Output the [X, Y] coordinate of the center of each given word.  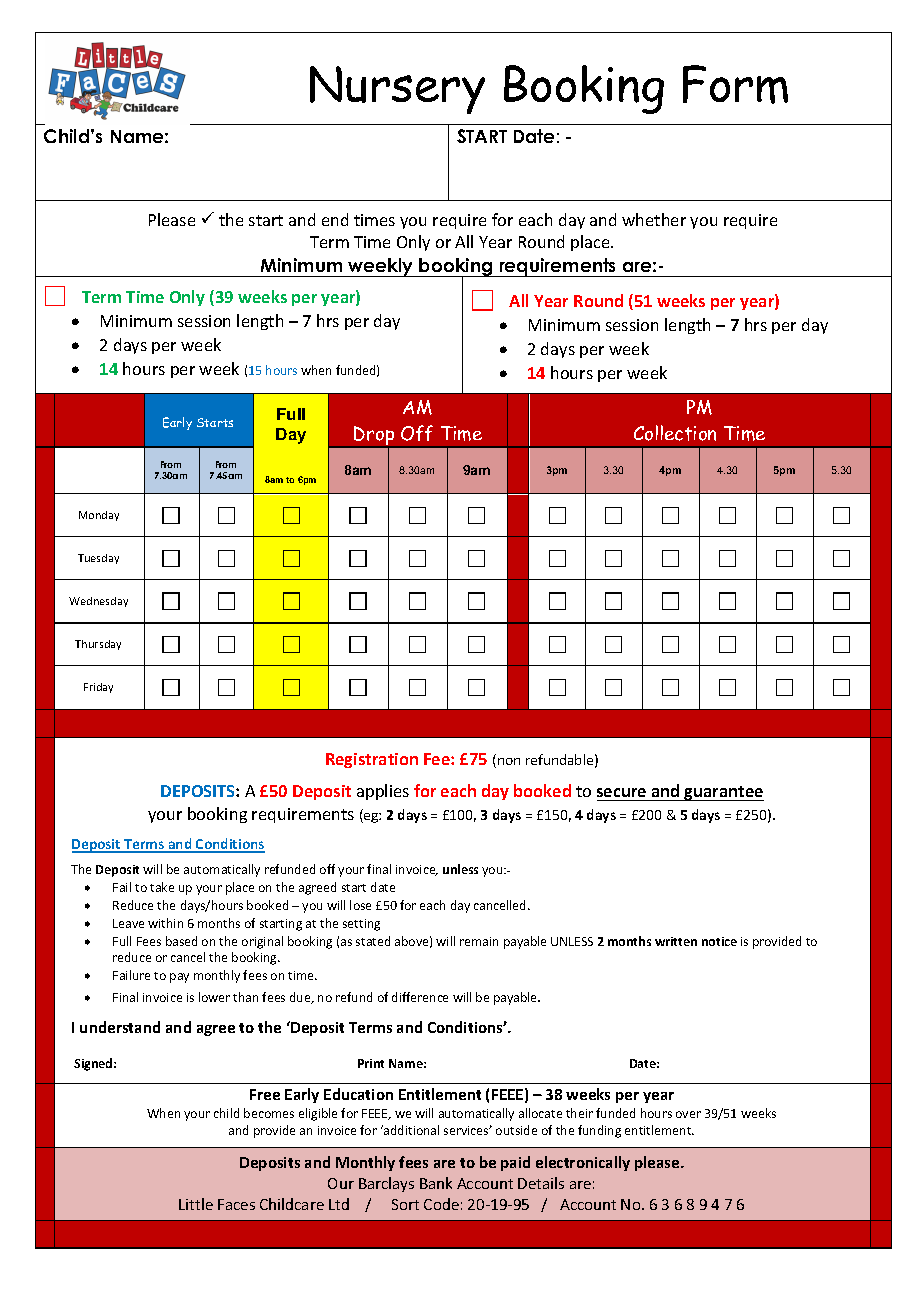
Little [196, 1204]
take [162, 887]
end [335, 219]
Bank [436, 1183]
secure [621, 792]
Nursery [397, 90]
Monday [99, 516]
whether [654, 219]
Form [735, 84]
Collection [675, 433]
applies [383, 792]
